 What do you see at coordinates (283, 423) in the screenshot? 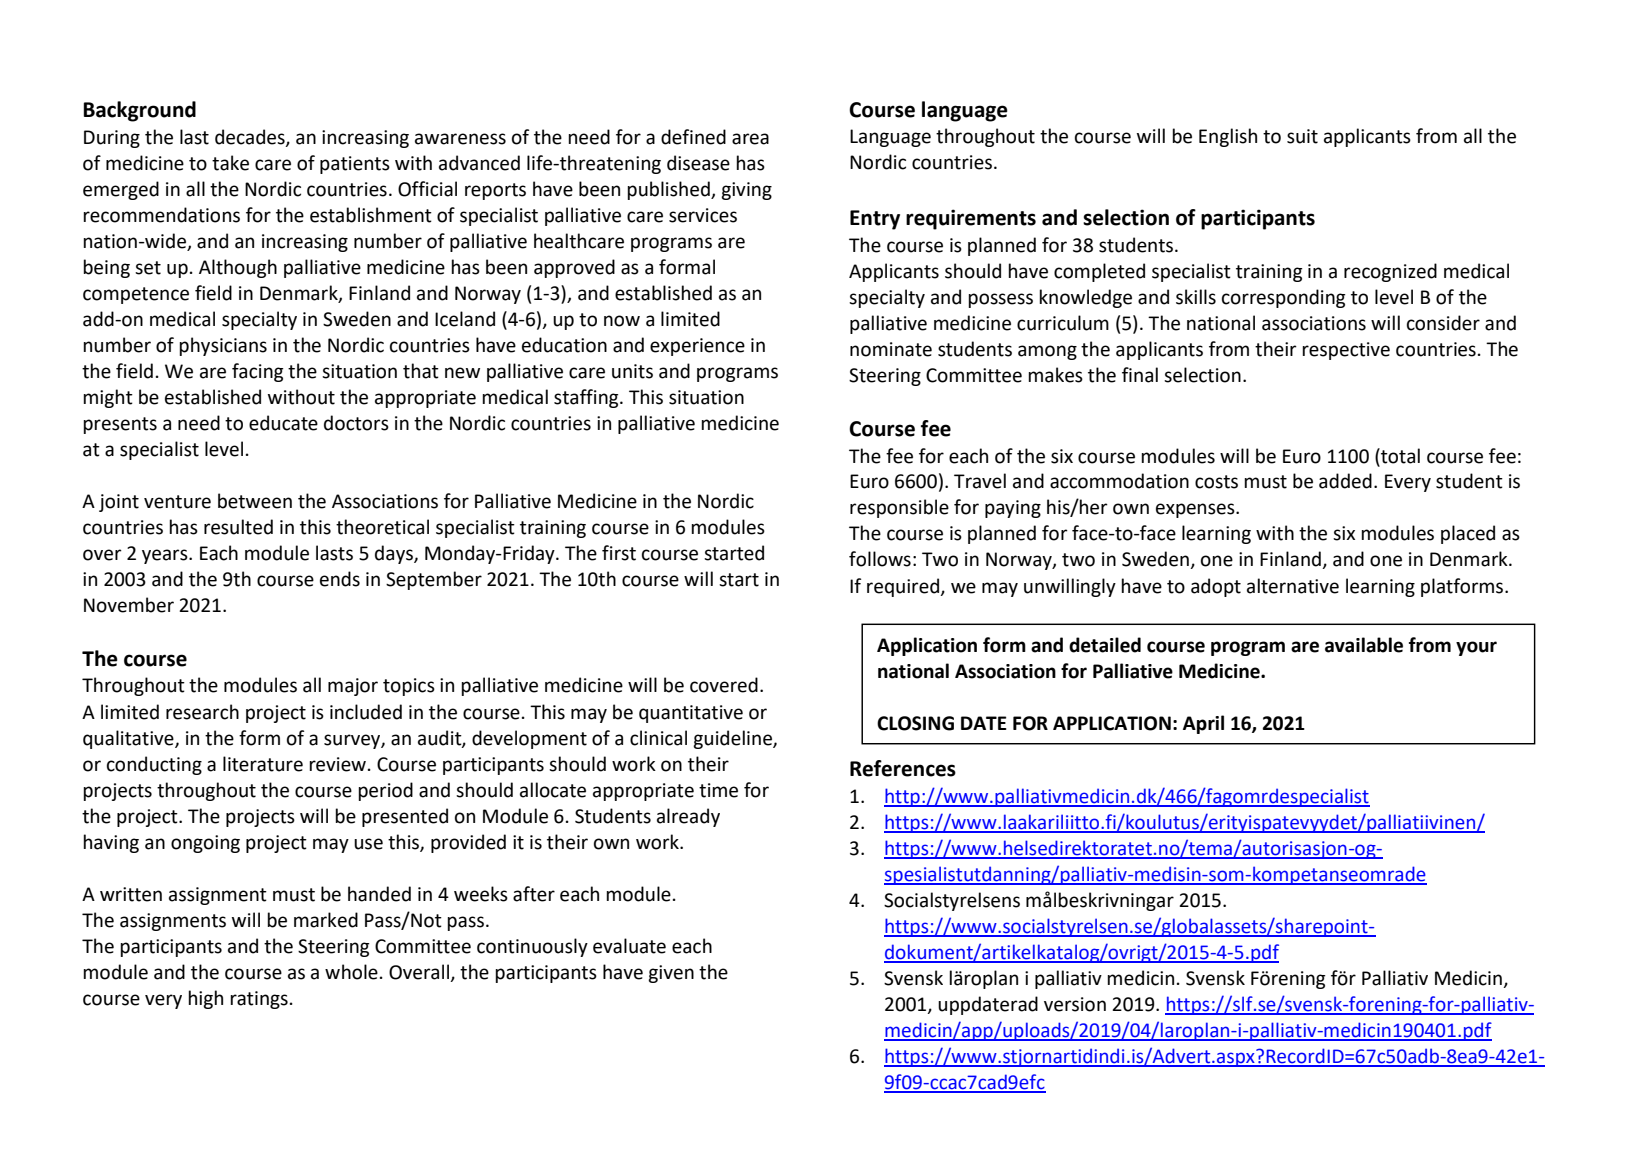
I see `educate` at bounding box center [283, 423].
